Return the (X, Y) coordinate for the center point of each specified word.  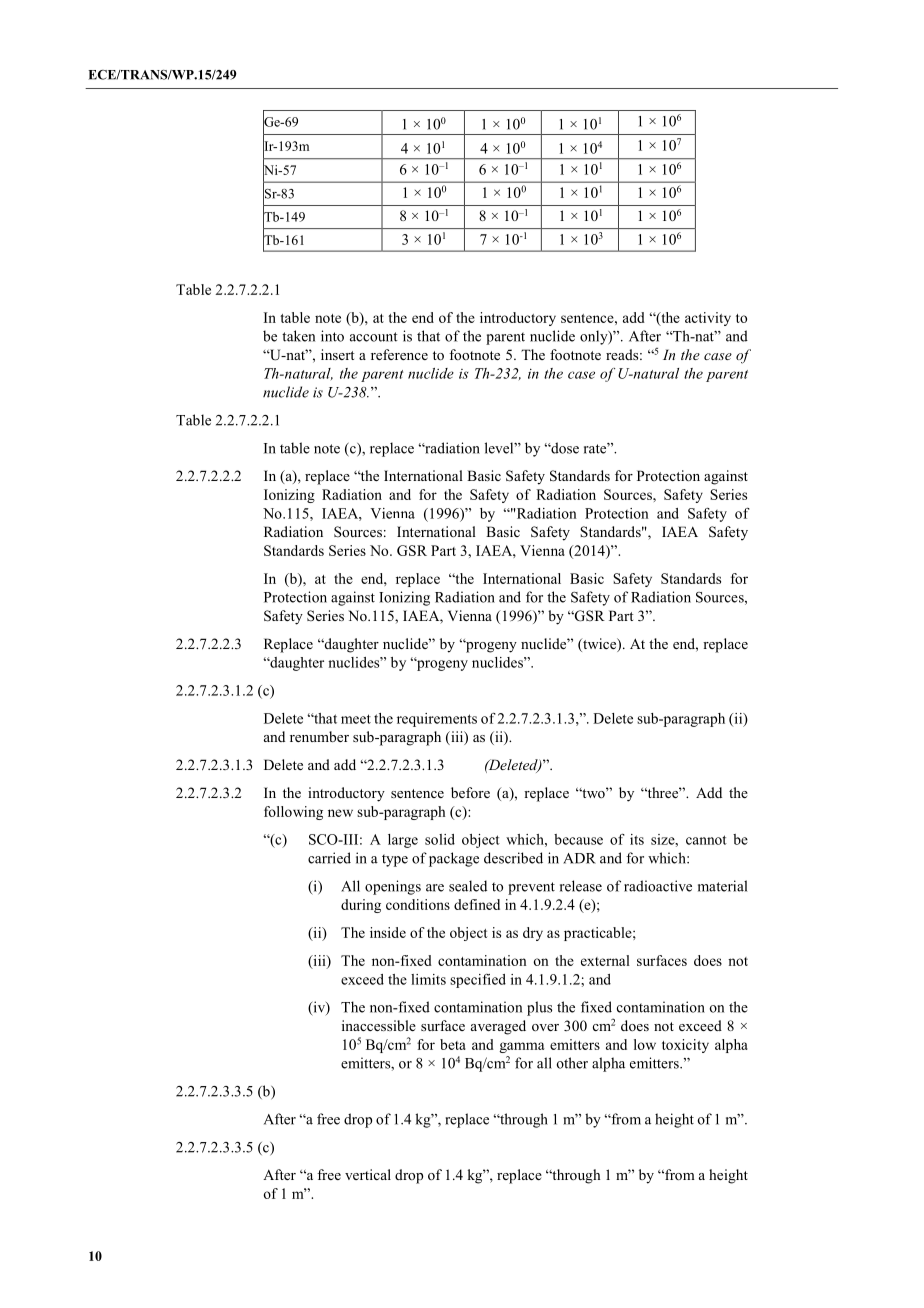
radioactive (658, 886)
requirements (437, 720)
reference (399, 354)
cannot (706, 840)
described (513, 858)
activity (708, 319)
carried (329, 858)
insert (337, 354)
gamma (522, 1047)
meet (356, 719)
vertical (368, 1174)
